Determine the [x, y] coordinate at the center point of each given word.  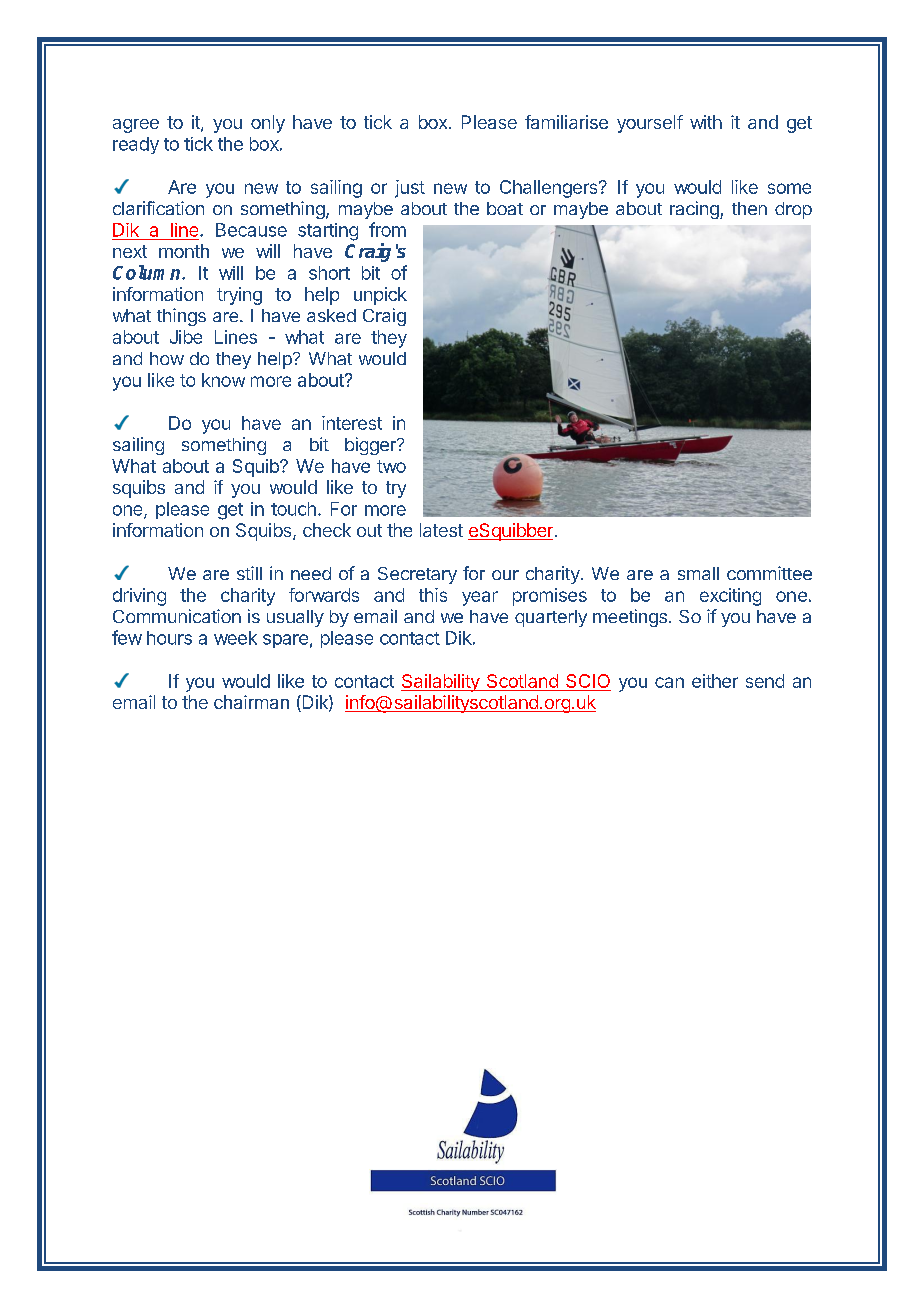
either [715, 681]
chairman [251, 702]
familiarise [566, 122]
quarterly [551, 618]
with [706, 122]
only [268, 124]
